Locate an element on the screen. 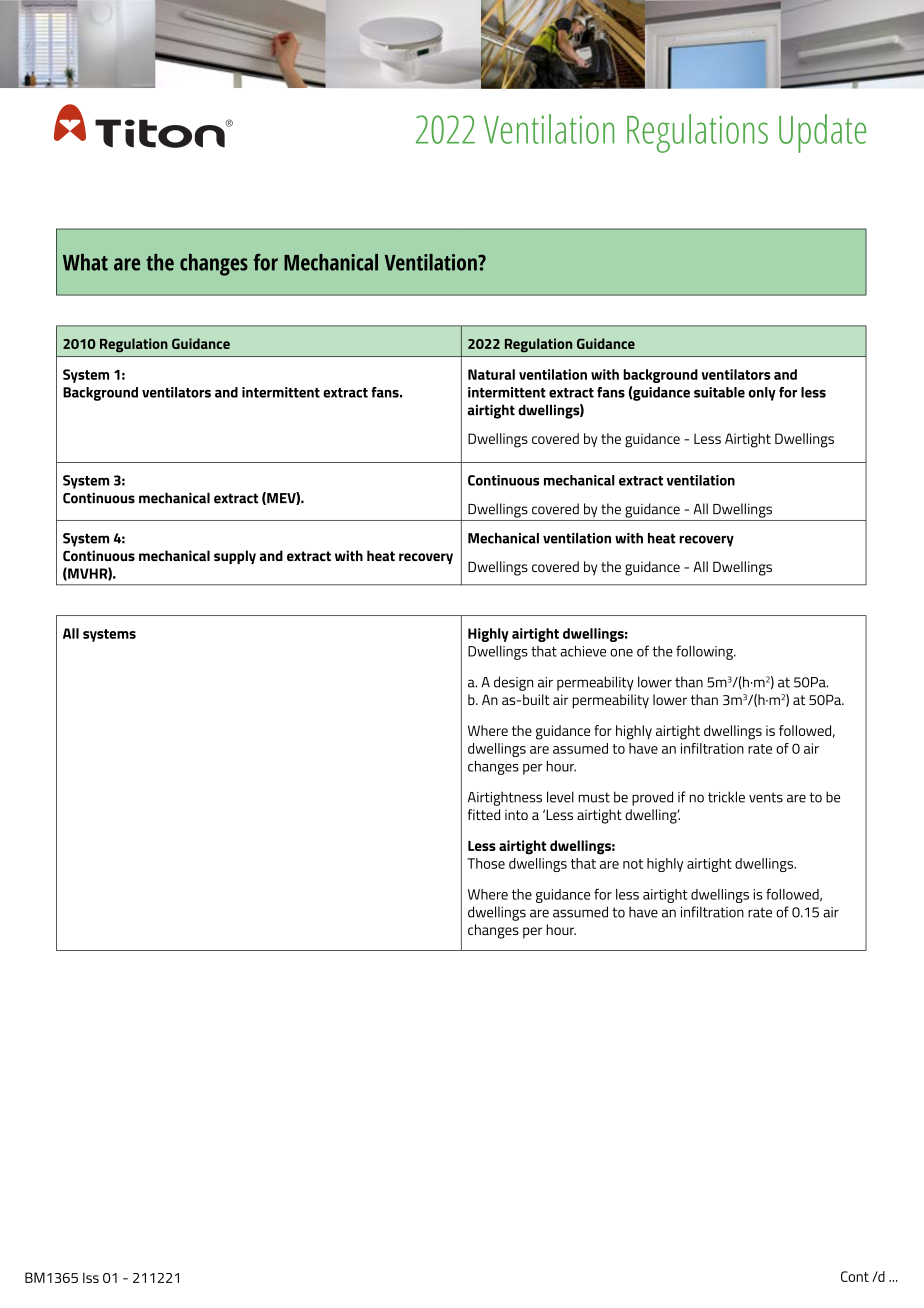  design is located at coordinates (513, 683).
